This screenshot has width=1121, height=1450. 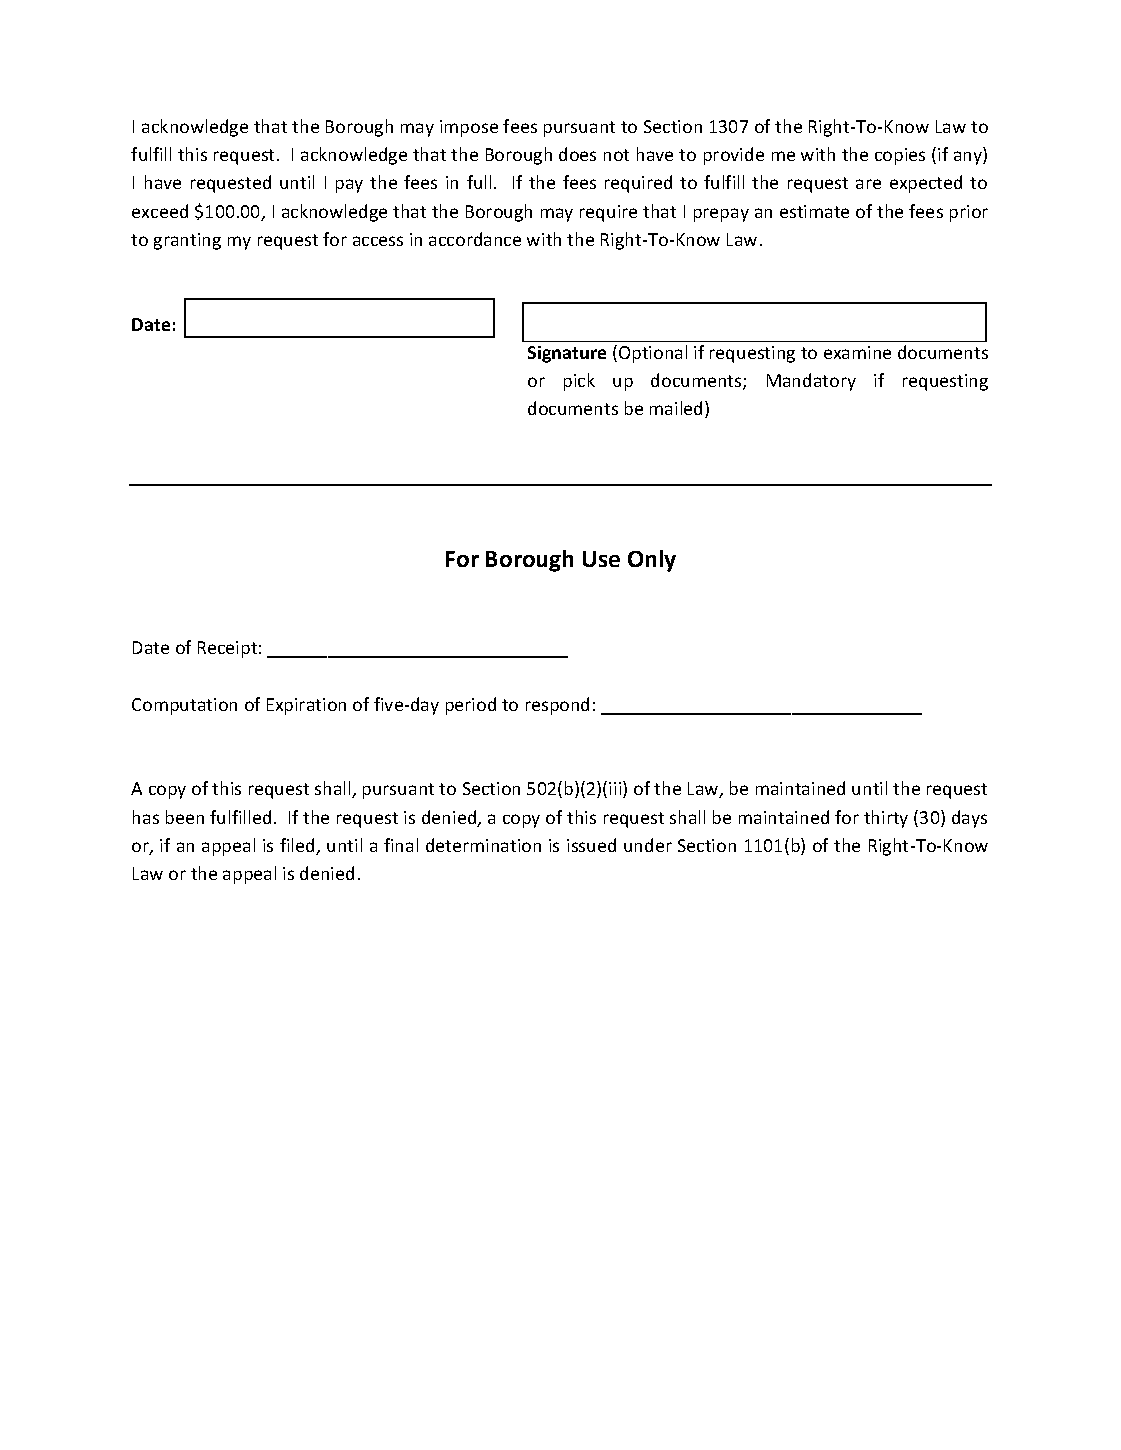 What do you see at coordinates (900, 156) in the screenshot?
I see `copies` at bounding box center [900, 156].
